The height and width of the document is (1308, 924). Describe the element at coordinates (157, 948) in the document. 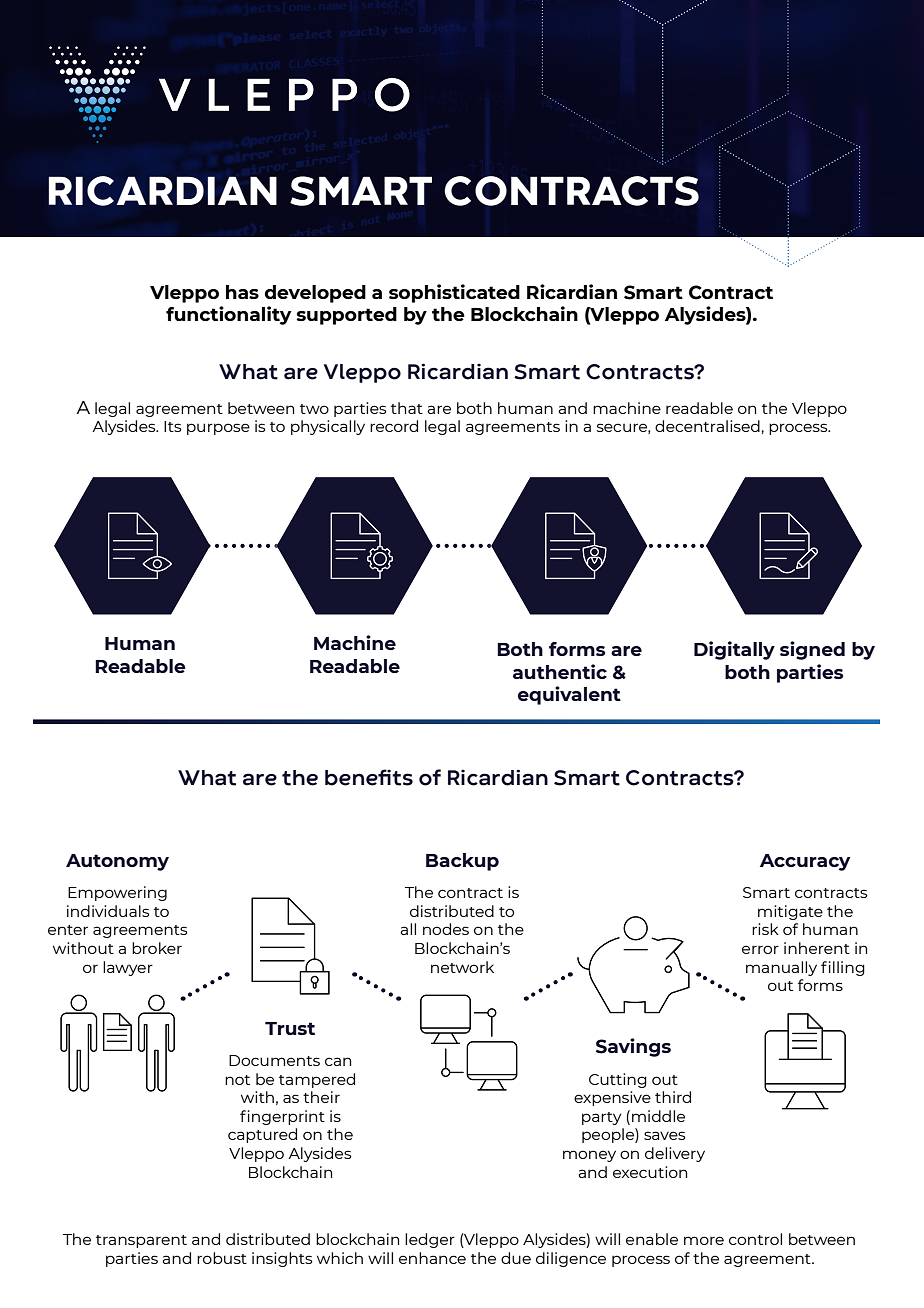

I see `broker` at that location.
